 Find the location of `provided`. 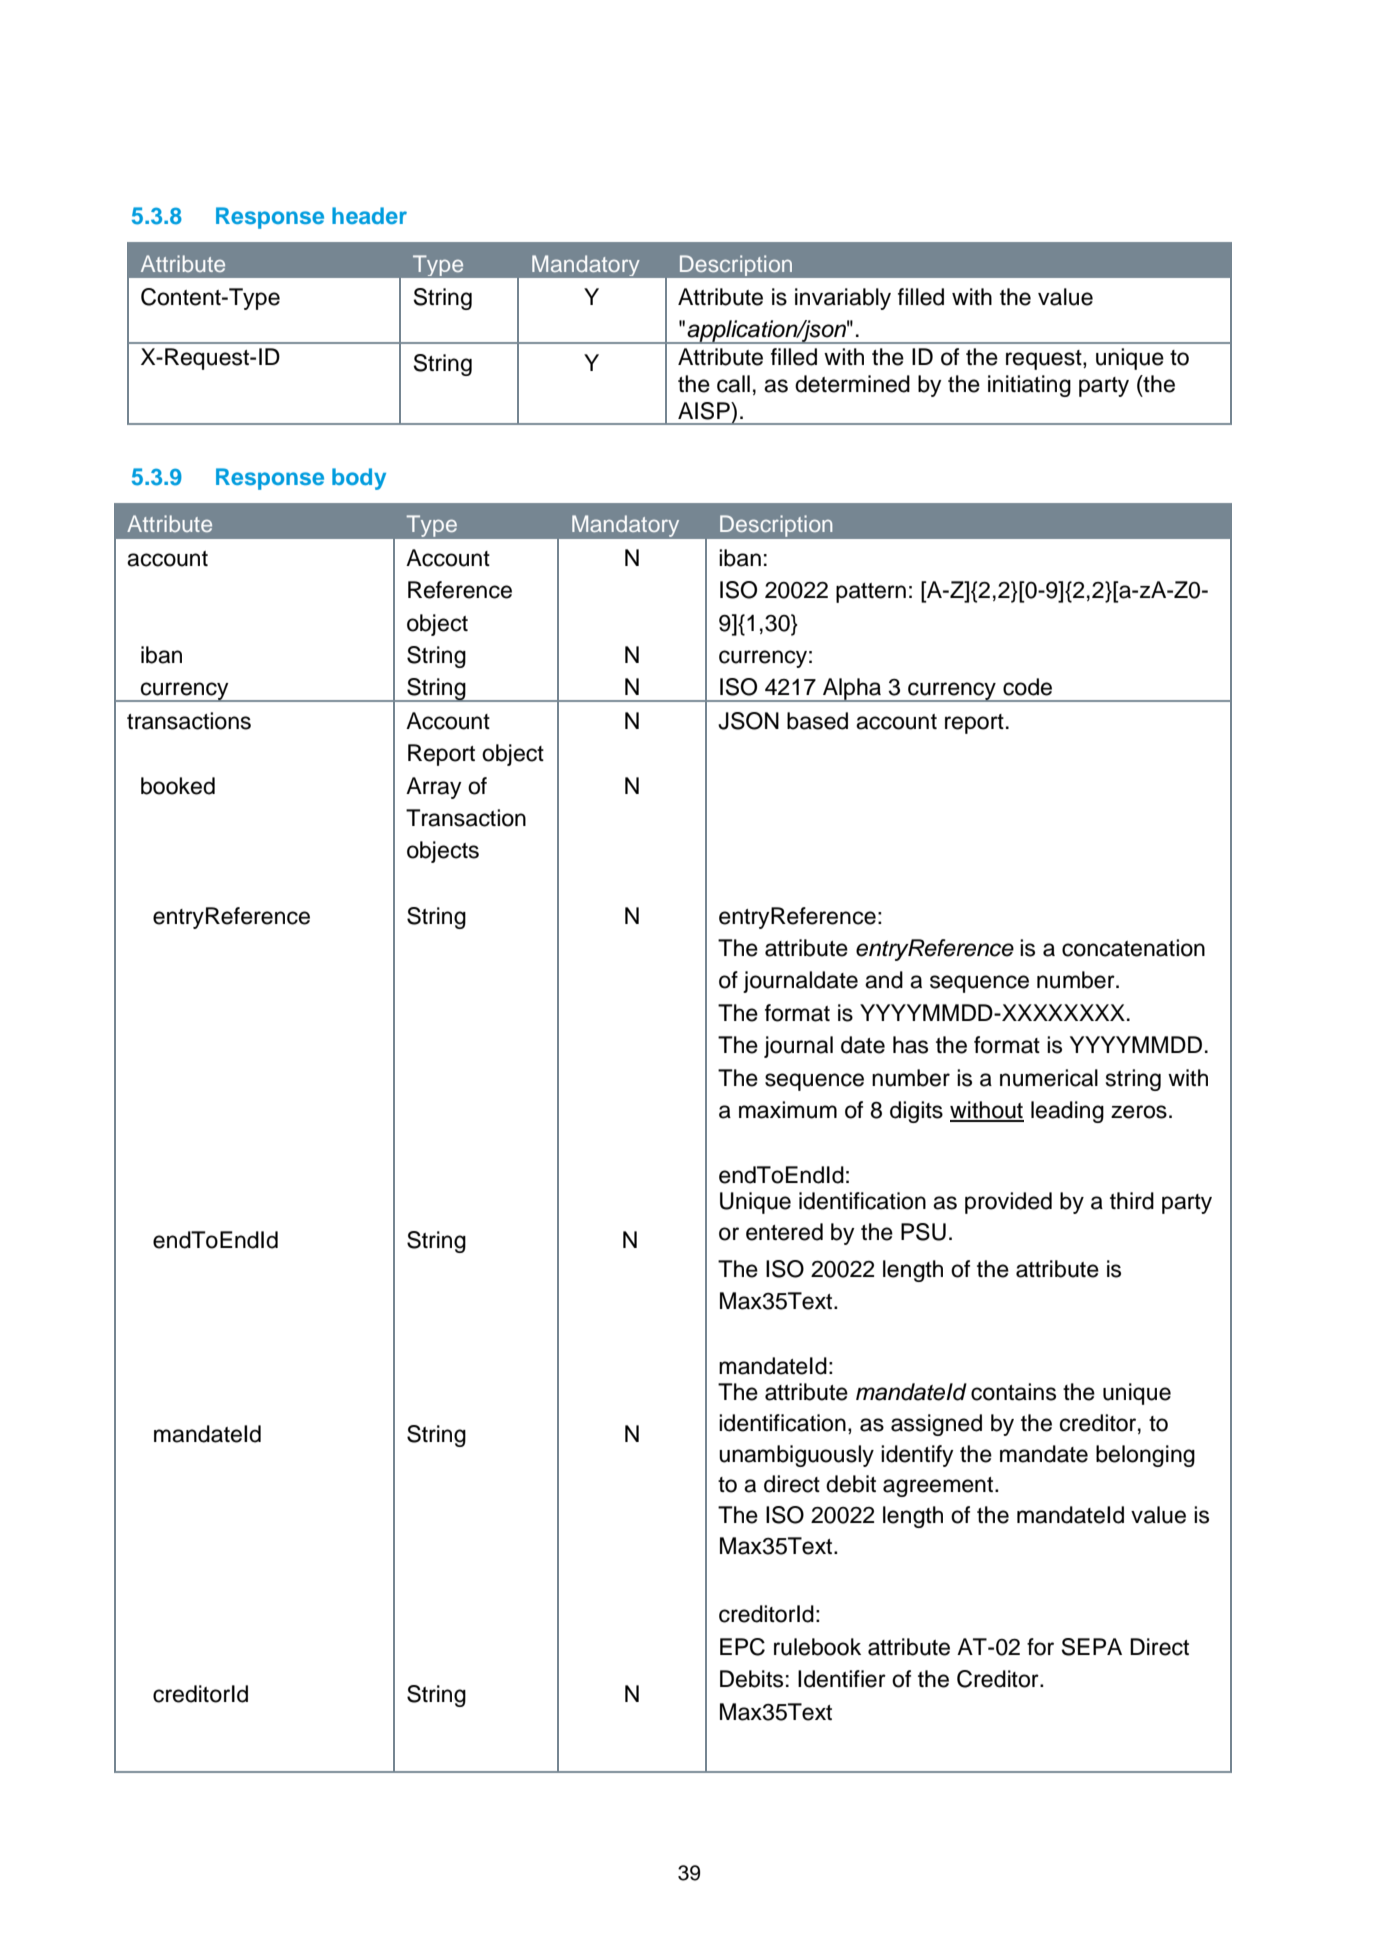

provided is located at coordinates (1008, 1203).
